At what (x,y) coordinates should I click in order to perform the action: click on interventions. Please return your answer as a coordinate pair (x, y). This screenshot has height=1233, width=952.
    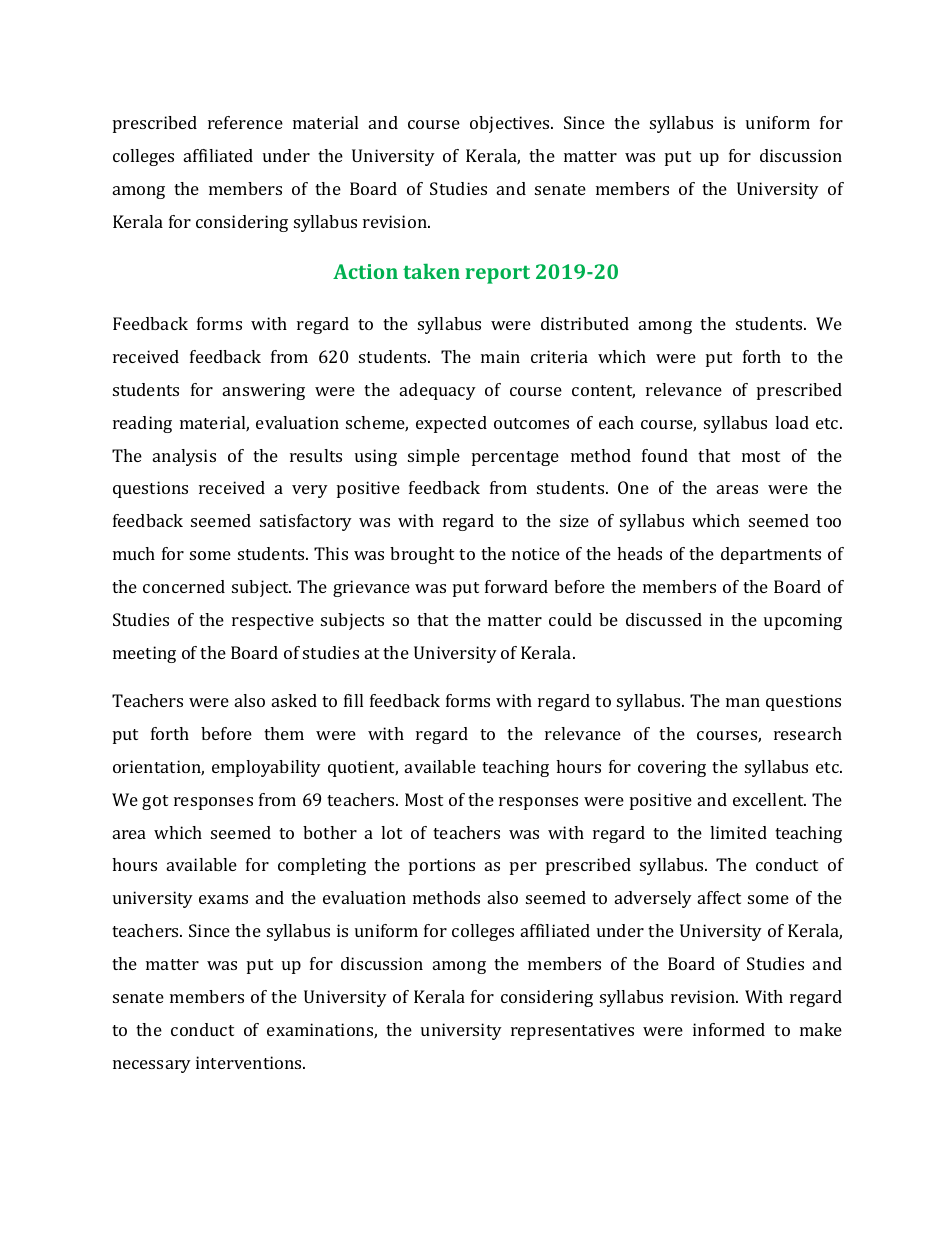
    Looking at the image, I should click on (250, 1062).
